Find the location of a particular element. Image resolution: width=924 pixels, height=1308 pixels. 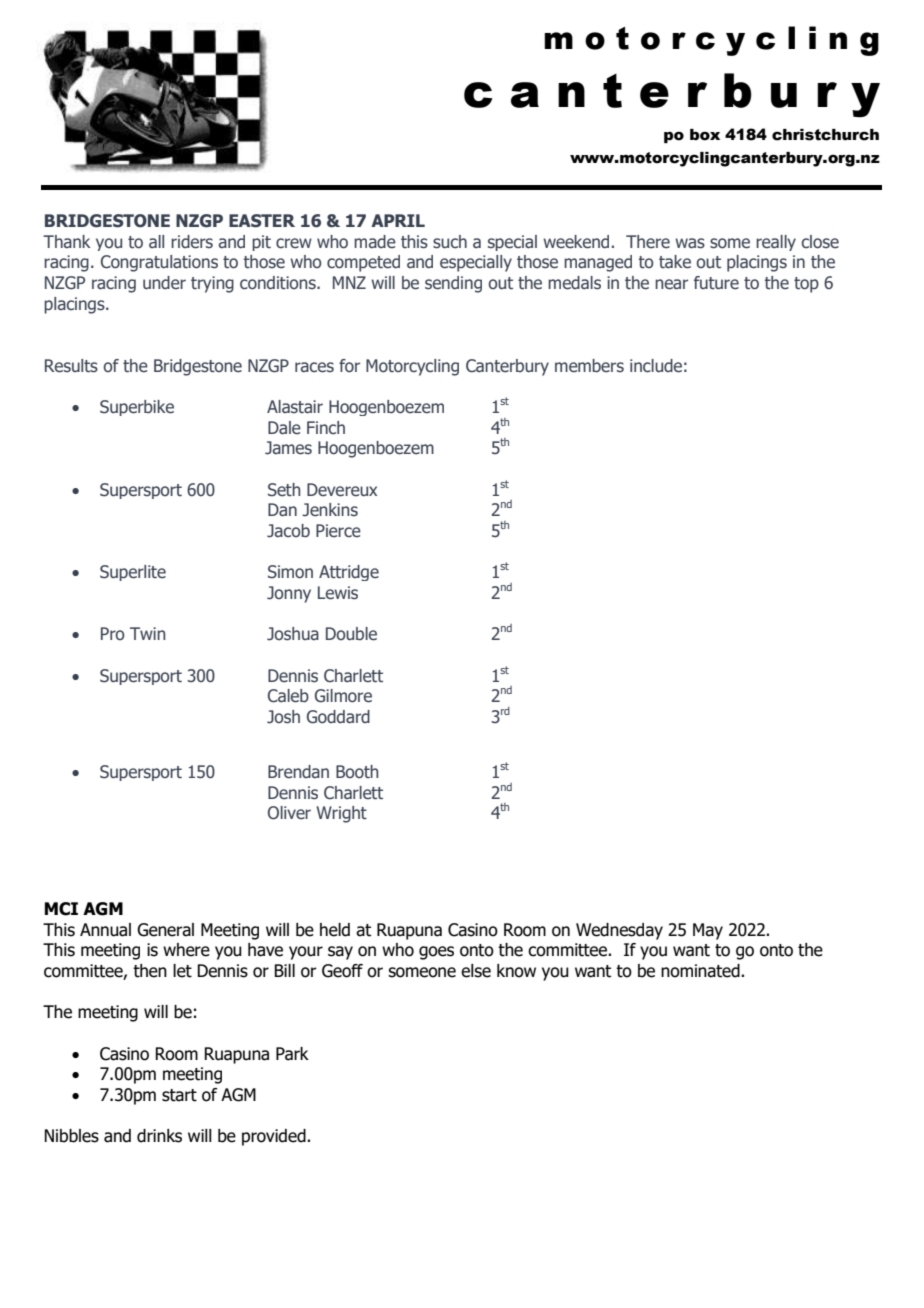

Park is located at coordinates (292, 1054).
